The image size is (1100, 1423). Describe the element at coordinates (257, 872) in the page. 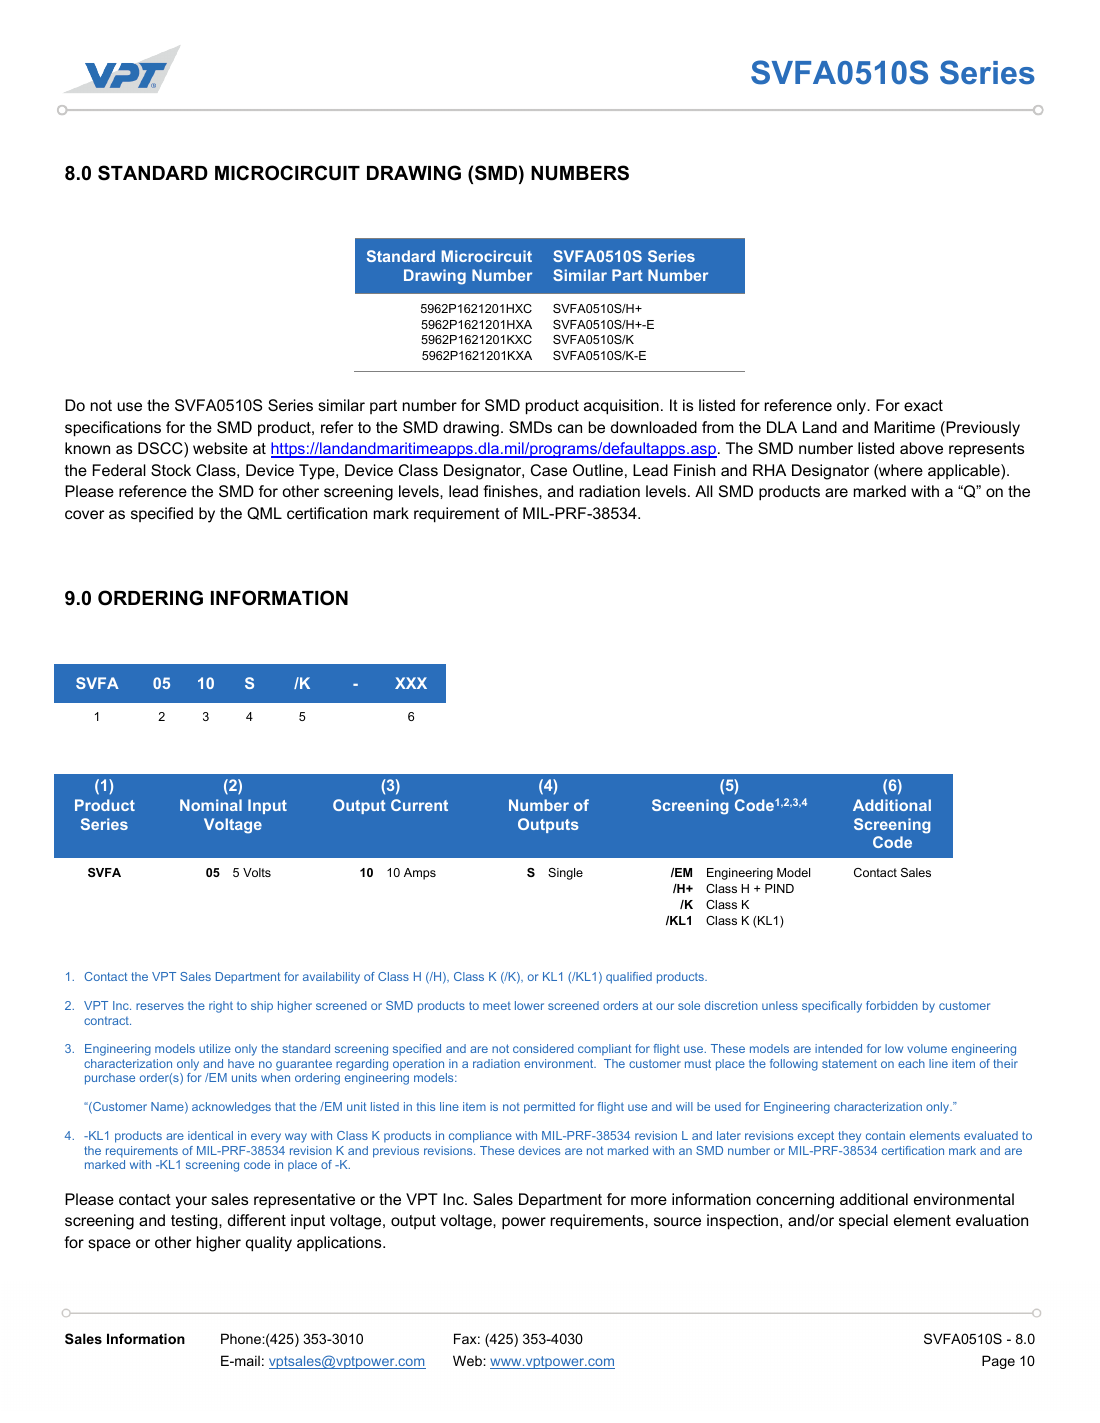

I see `Volts` at that location.
